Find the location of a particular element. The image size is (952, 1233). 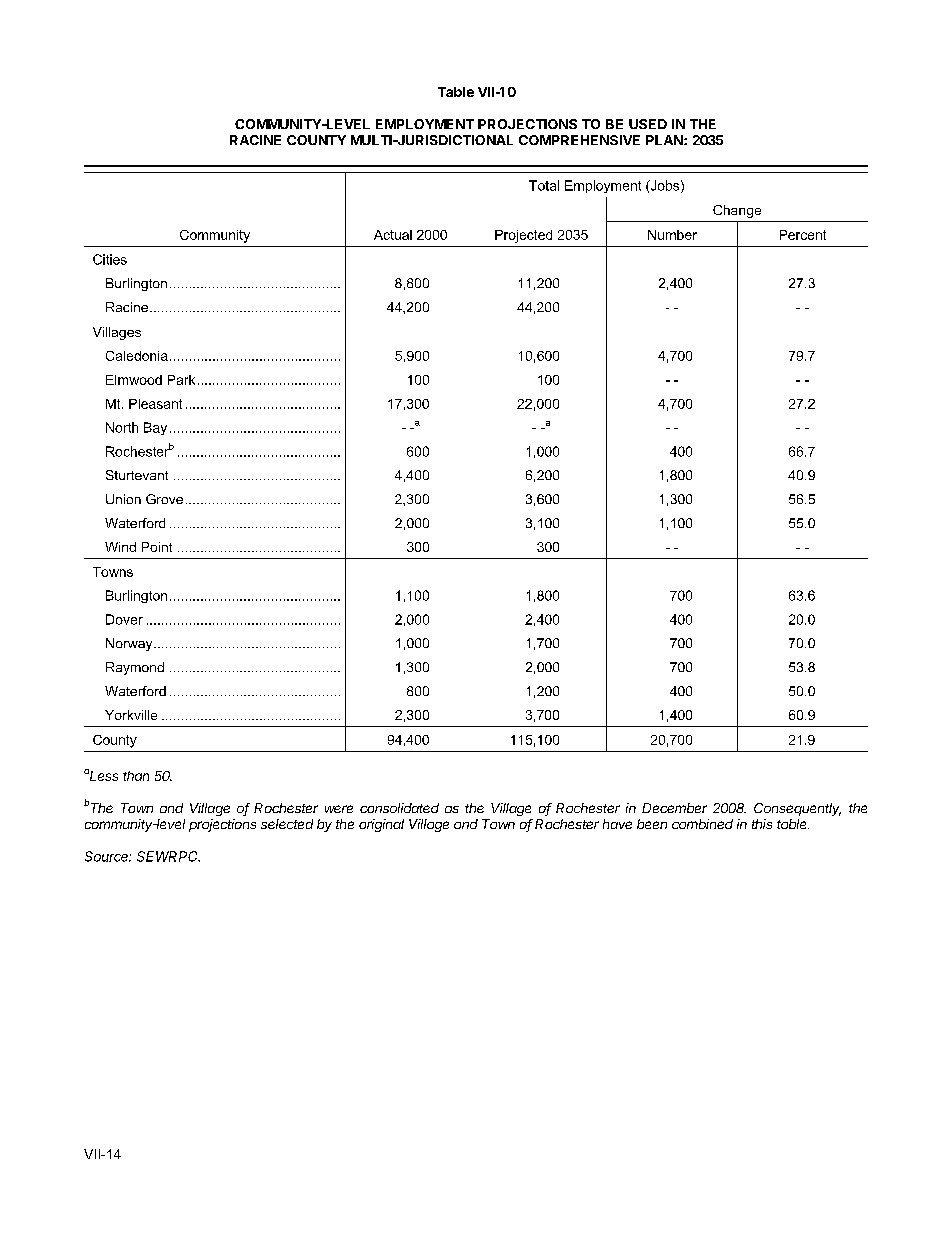

Projected is located at coordinates (523, 236).
